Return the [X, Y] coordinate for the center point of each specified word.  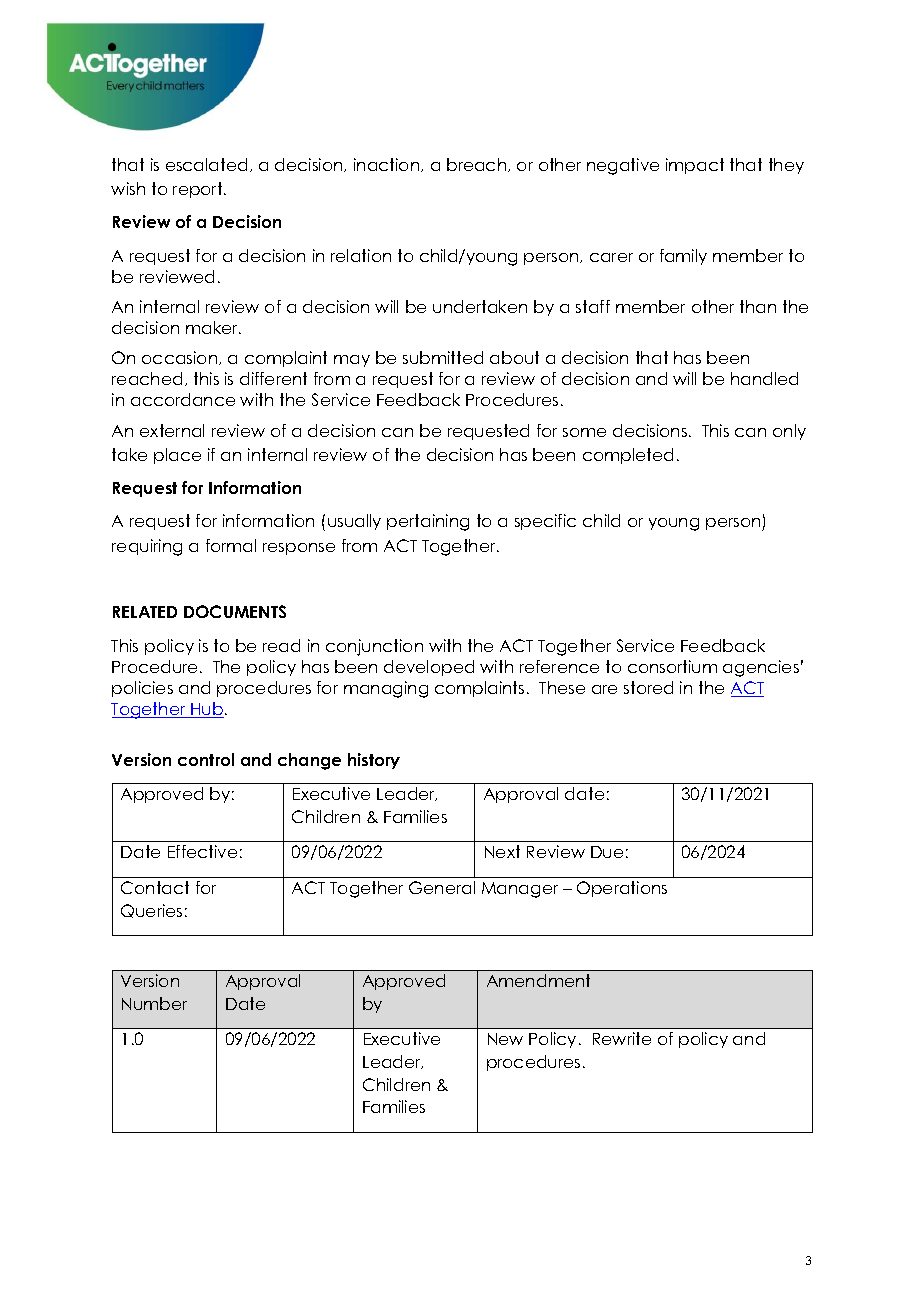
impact [695, 166]
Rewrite [622, 1038]
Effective [202, 851]
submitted [443, 357]
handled [764, 378]
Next [502, 851]
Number [154, 1003]
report [199, 190]
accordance [183, 399]
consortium [672, 666]
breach [478, 165]
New [505, 1039]
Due [607, 852]
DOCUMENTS [235, 611]
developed [429, 668]
